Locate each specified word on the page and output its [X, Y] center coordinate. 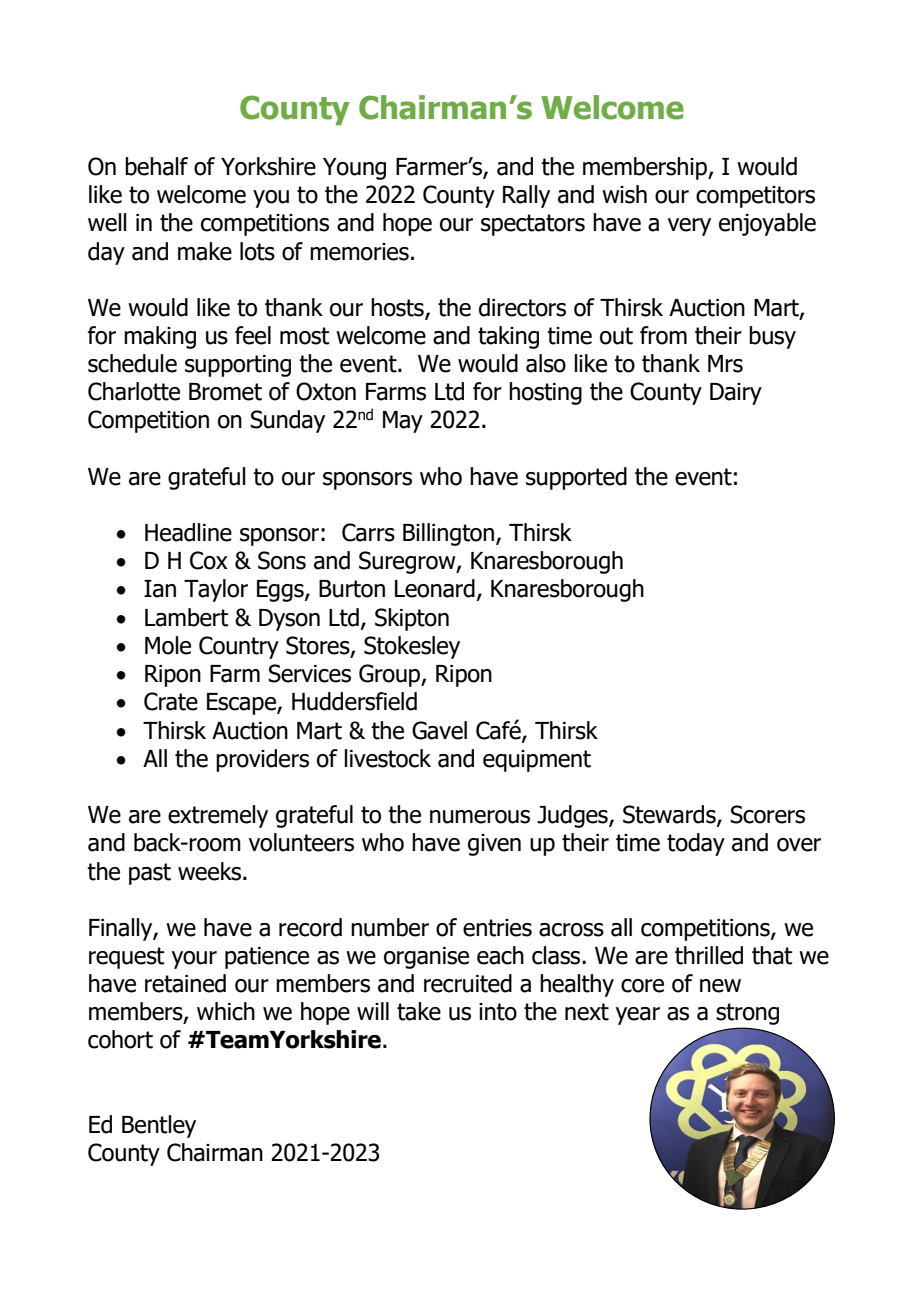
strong [747, 1014]
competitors [755, 197]
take [419, 1011]
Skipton [412, 619]
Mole [168, 645]
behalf [156, 166]
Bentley [159, 1126]
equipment [537, 761]
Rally [526, 196]
